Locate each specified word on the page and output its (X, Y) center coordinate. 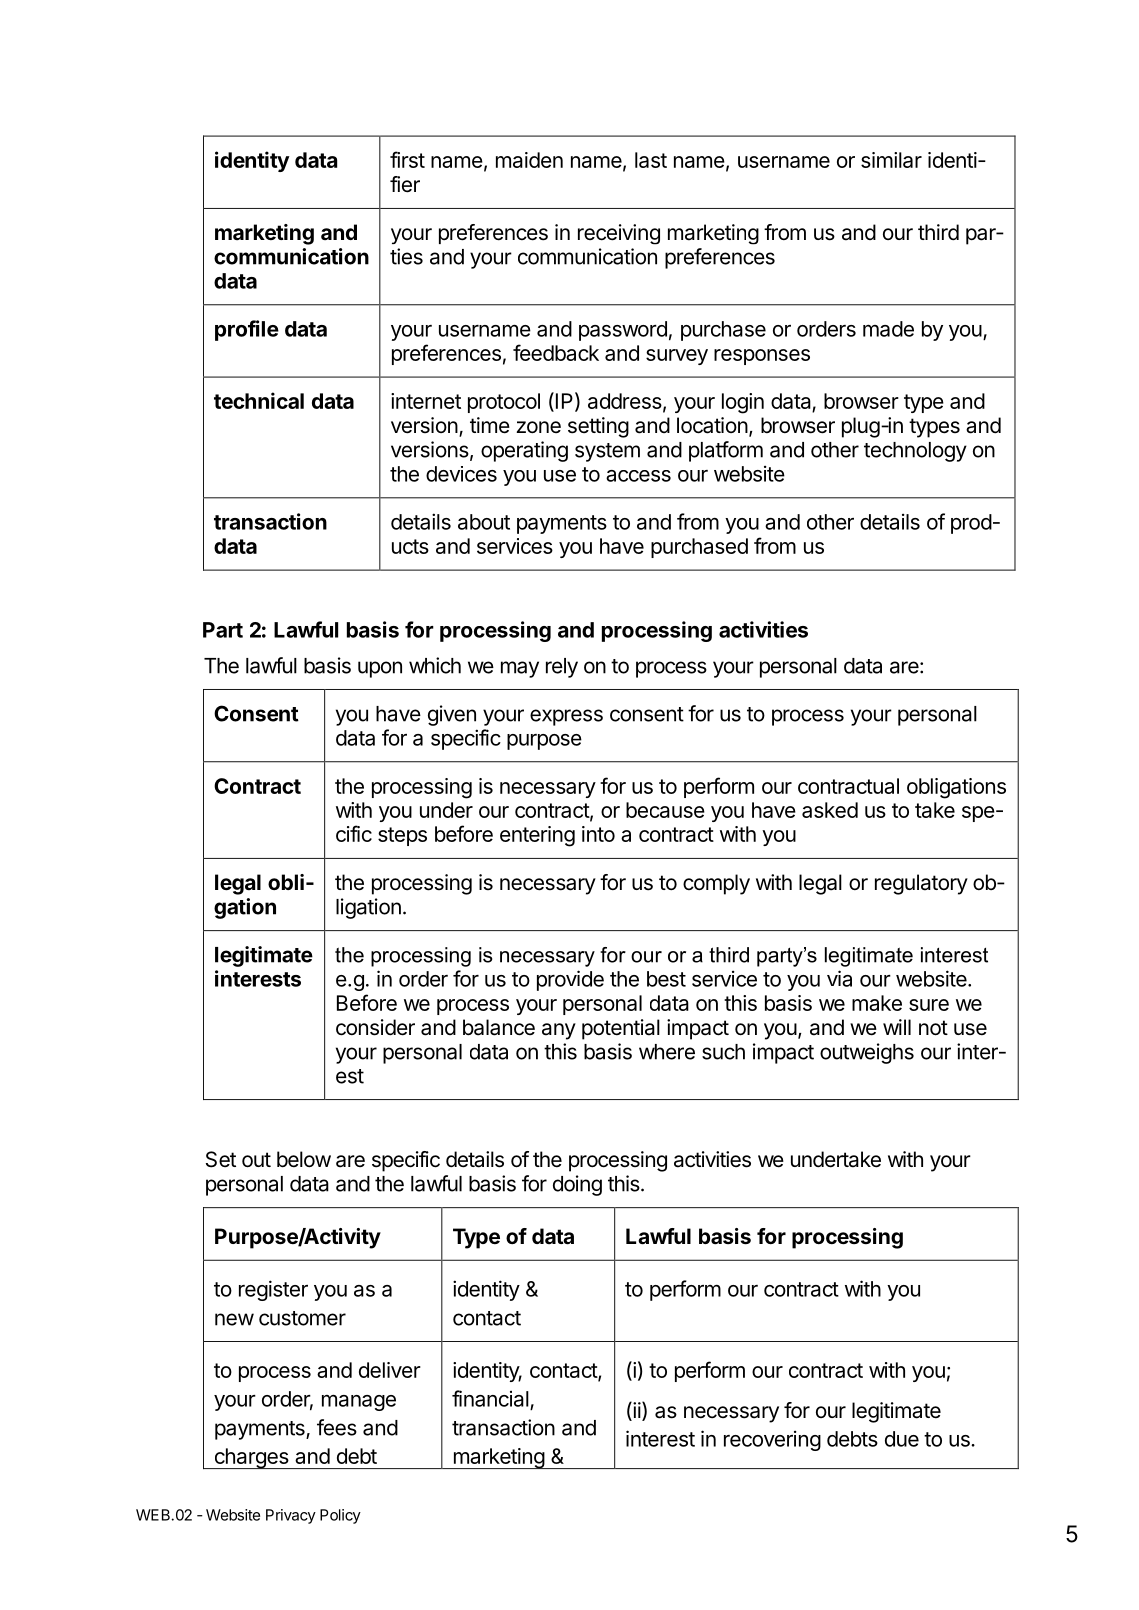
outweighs (867, 1053)
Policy (340, 1516)
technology (915, 452)
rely (562, 668)
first (407, 159)
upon (380, 669)
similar (891, 160)
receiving (619, 234)
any (559, 1031)
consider (375, 1027)
